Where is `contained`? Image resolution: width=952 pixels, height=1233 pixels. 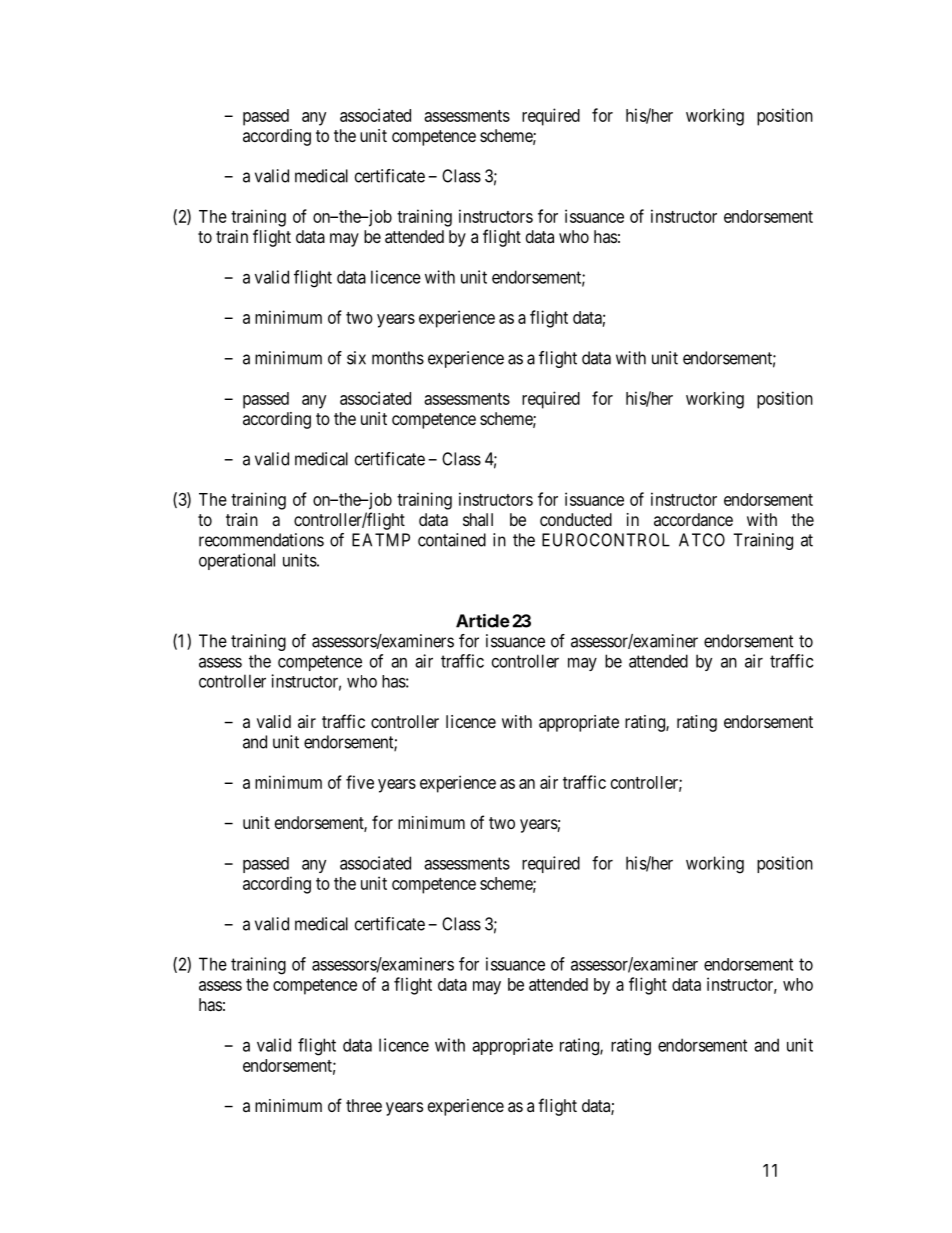
contained is located at coordinates (452, 540).
